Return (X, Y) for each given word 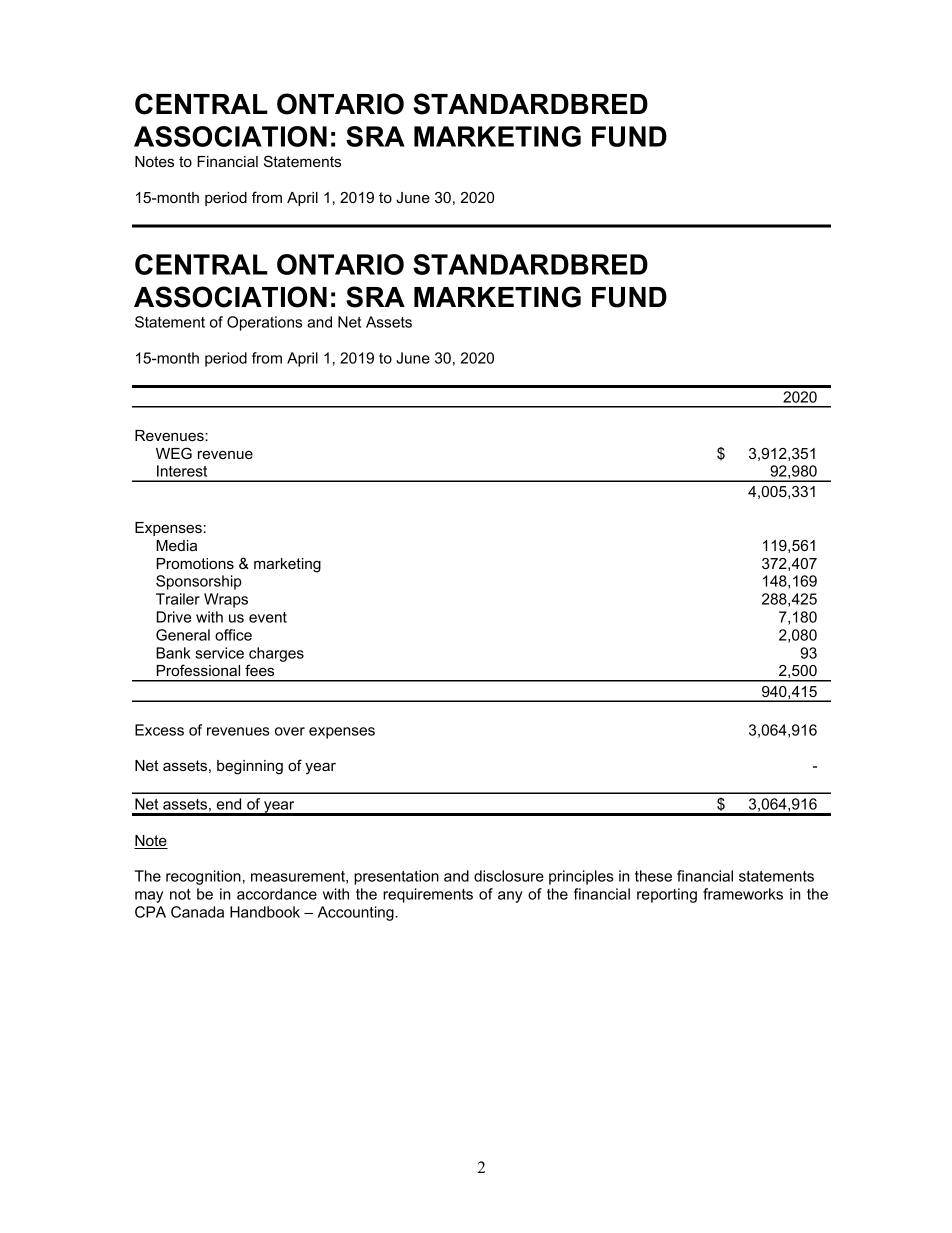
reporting (667, 895)
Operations (264, 323)
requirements (428, 895)
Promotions (195, 563)
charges (276, 654)
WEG (174, 453)
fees (259, 670)
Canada (197, 912)
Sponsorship (199, 582)
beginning (250, 767)
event (268, 617)
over (290, 731)
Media (176, 545)
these (653, 876)
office (233, 635)
